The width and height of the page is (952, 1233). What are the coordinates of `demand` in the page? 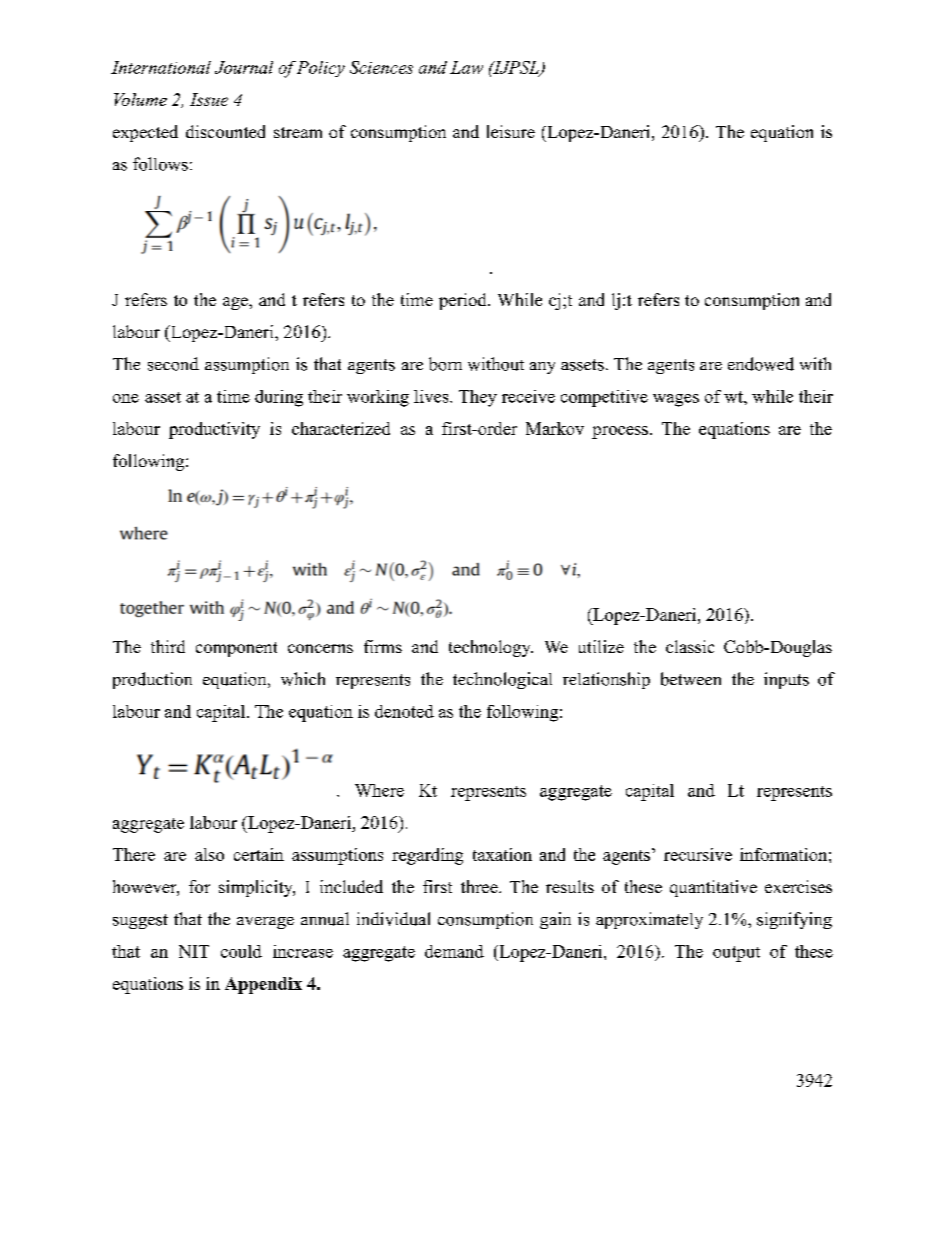 It's located at (454, 951).
